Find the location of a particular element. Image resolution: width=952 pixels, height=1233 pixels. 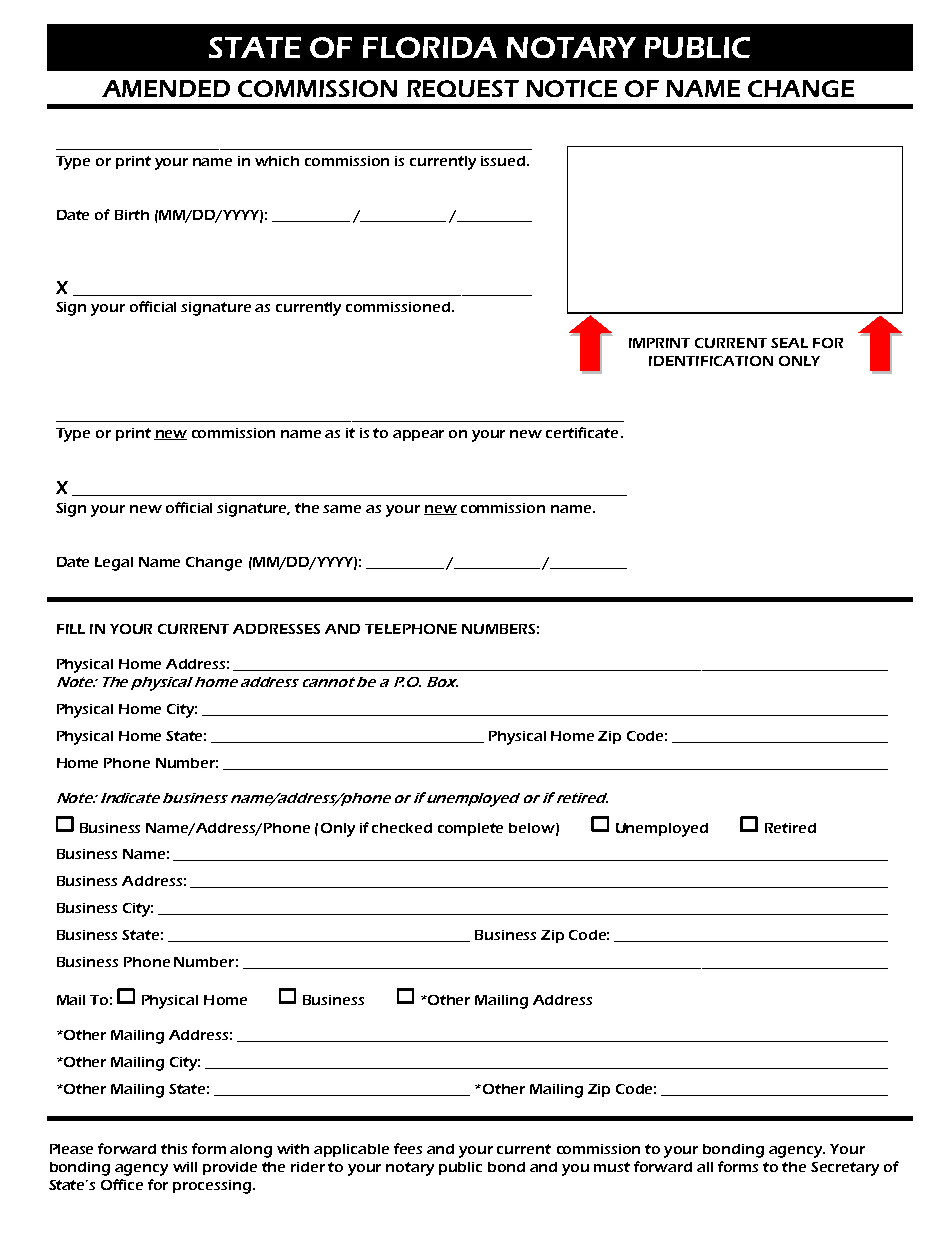

Legal is located at coordinates (114, 564).
